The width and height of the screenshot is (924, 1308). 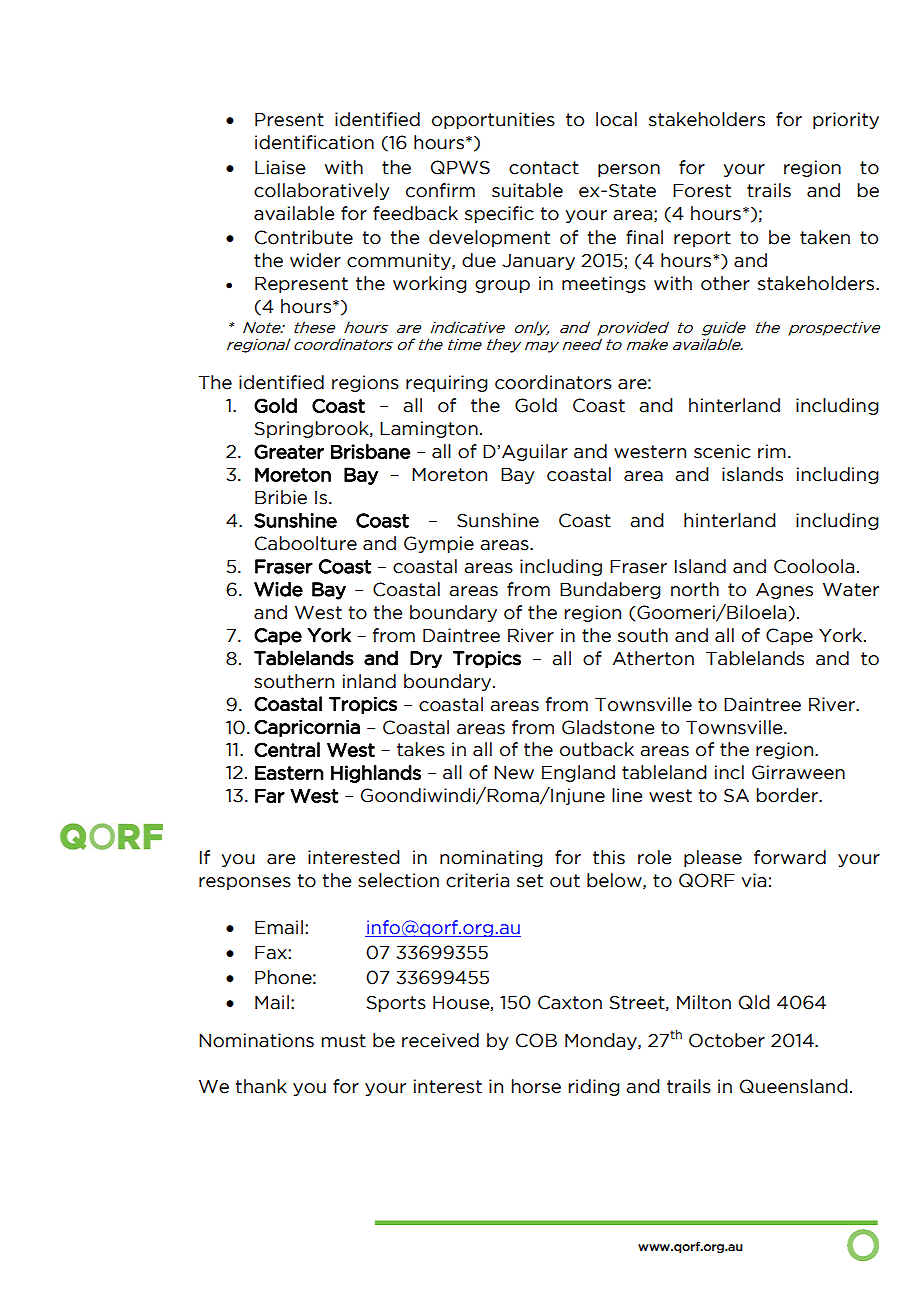 What do you see at coordinates (536, 1040) in the screenshot?
I see `COB` at bounding box center [536, 1040].
